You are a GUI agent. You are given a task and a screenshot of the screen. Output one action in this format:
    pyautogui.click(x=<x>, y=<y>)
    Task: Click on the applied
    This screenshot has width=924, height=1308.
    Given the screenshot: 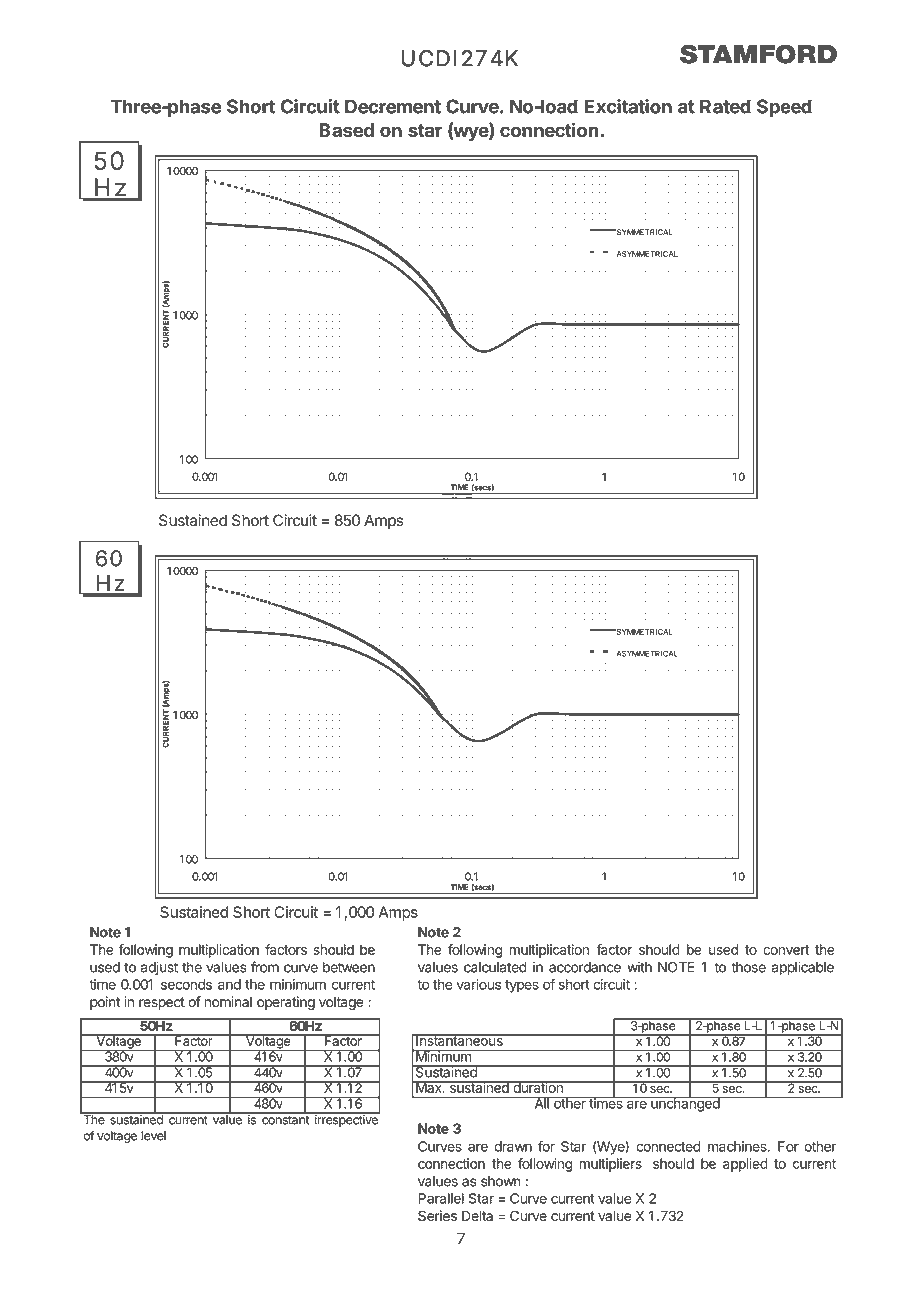 What is the action you would take?
    pyautogui.click(x=745, y=1165)
